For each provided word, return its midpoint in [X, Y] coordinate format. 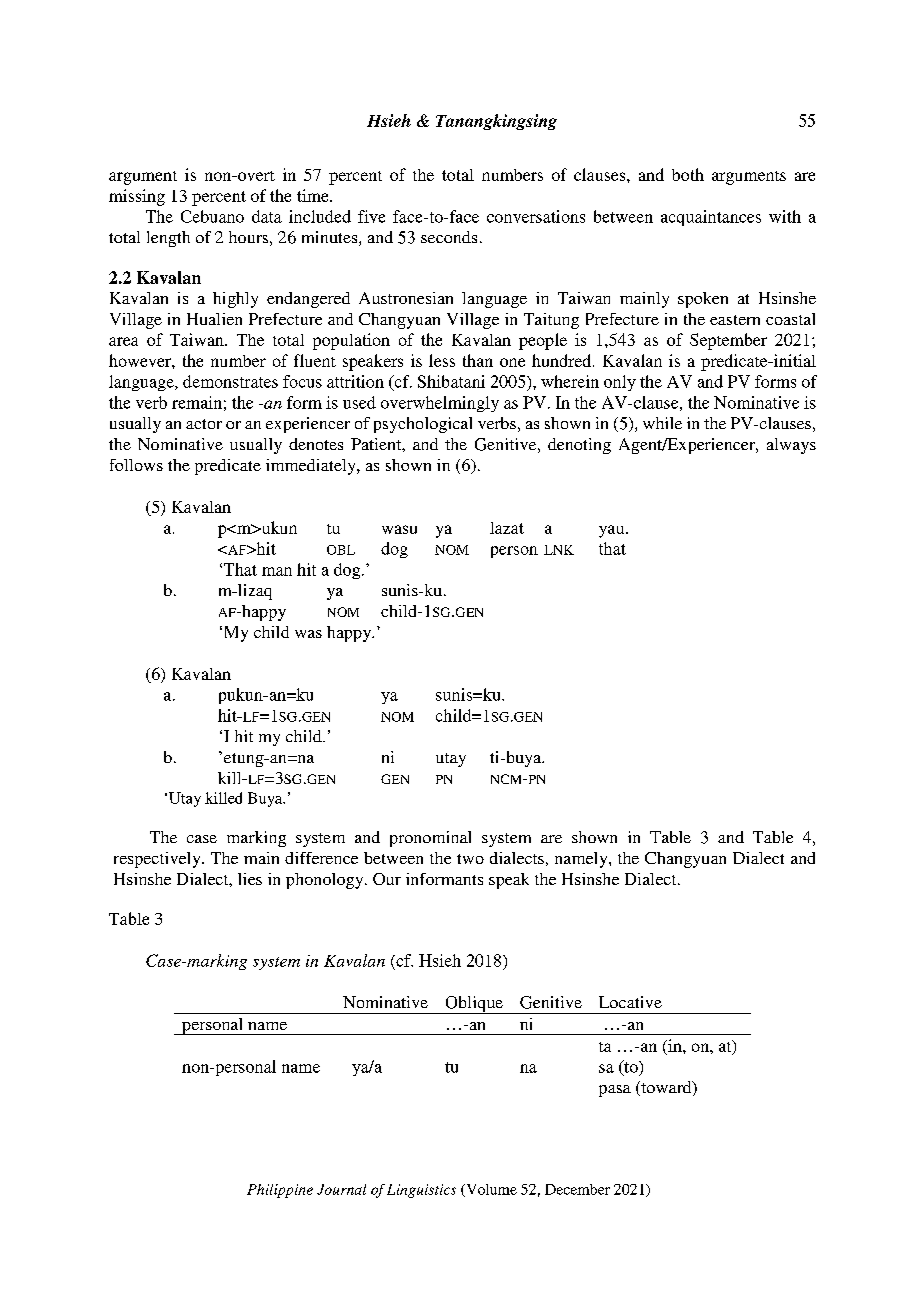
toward [666, 1088]
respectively [158, 860]
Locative [630, 1002]
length [168, 239]
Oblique [474, 1005]
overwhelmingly [440, 404]
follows [136, 465]
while [662, 423]
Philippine [280, 1191]
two [470, 859]
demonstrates [230, 381]
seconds [449, 237]
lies [250, 879]
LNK [559, 550]
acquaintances [711, 218]
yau [613, 531]
